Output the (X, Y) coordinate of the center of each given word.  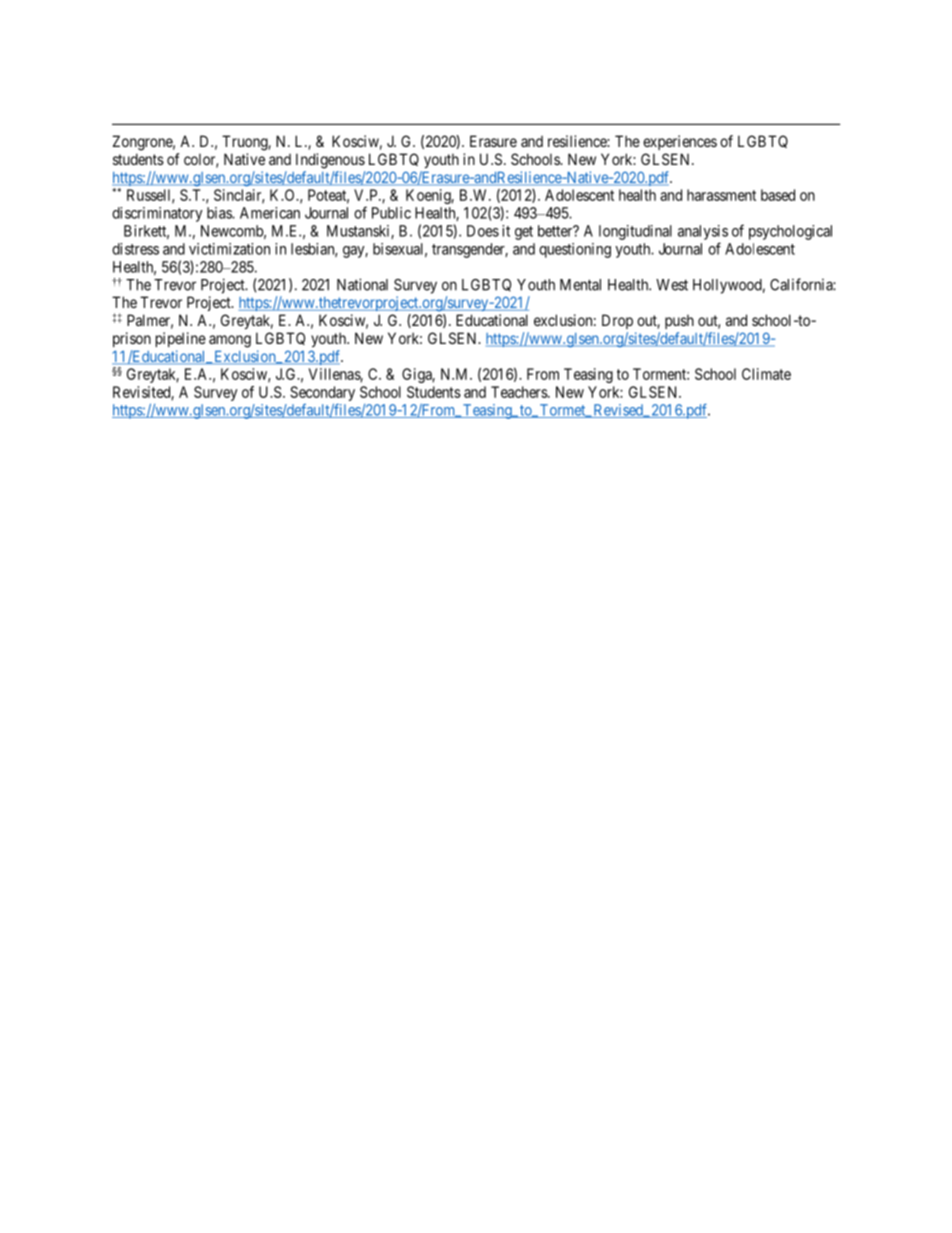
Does (483, 231)
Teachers (520, 392)
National (362, 284)
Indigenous (330, 161)
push (679, 321)
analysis (703, 232)
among (230, 341)
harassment (721, 195)
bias (220, 213)
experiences (680, 142)
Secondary (322, 393)
